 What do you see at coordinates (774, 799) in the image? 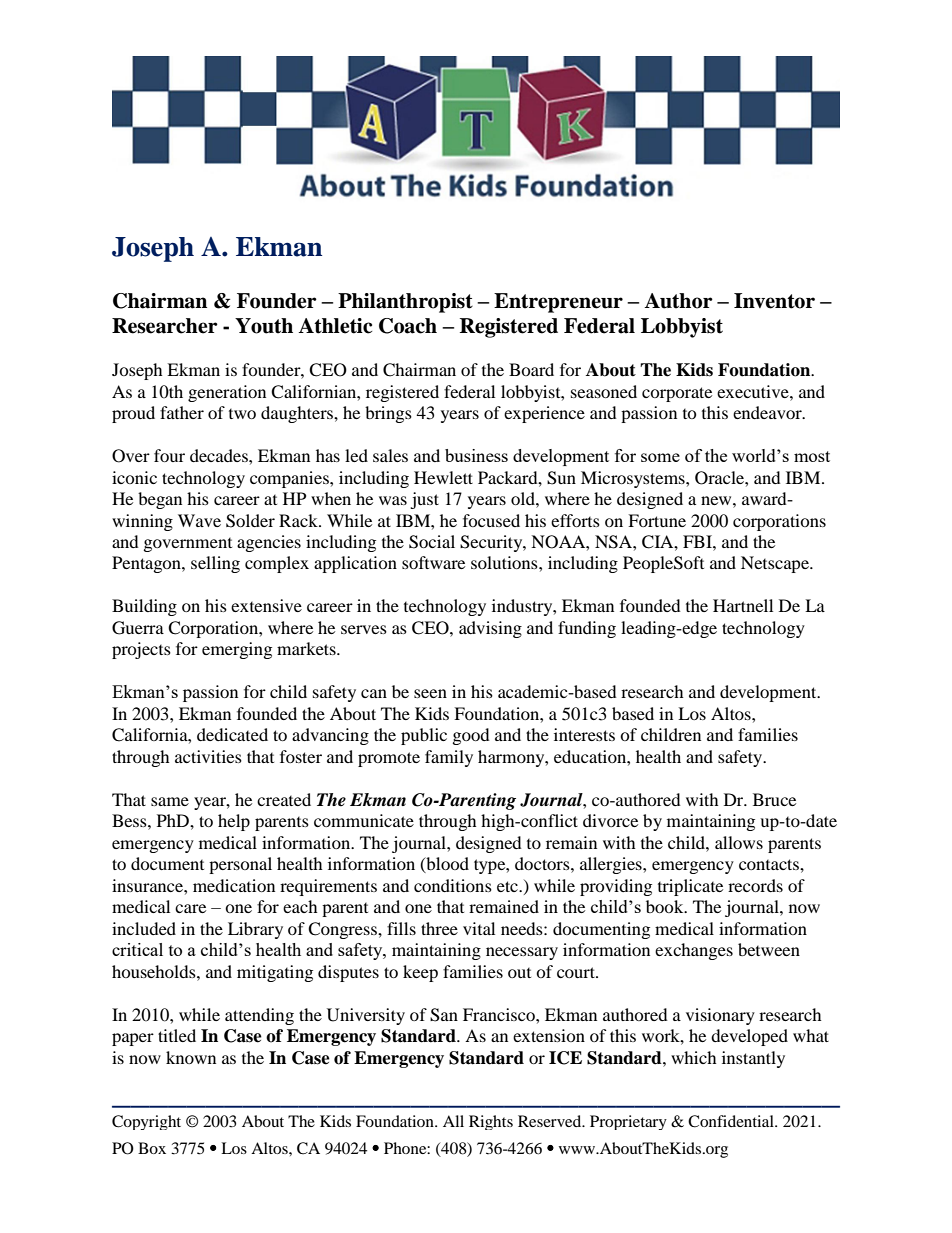
I see `Bruce` at bounding box center [774, 799].
